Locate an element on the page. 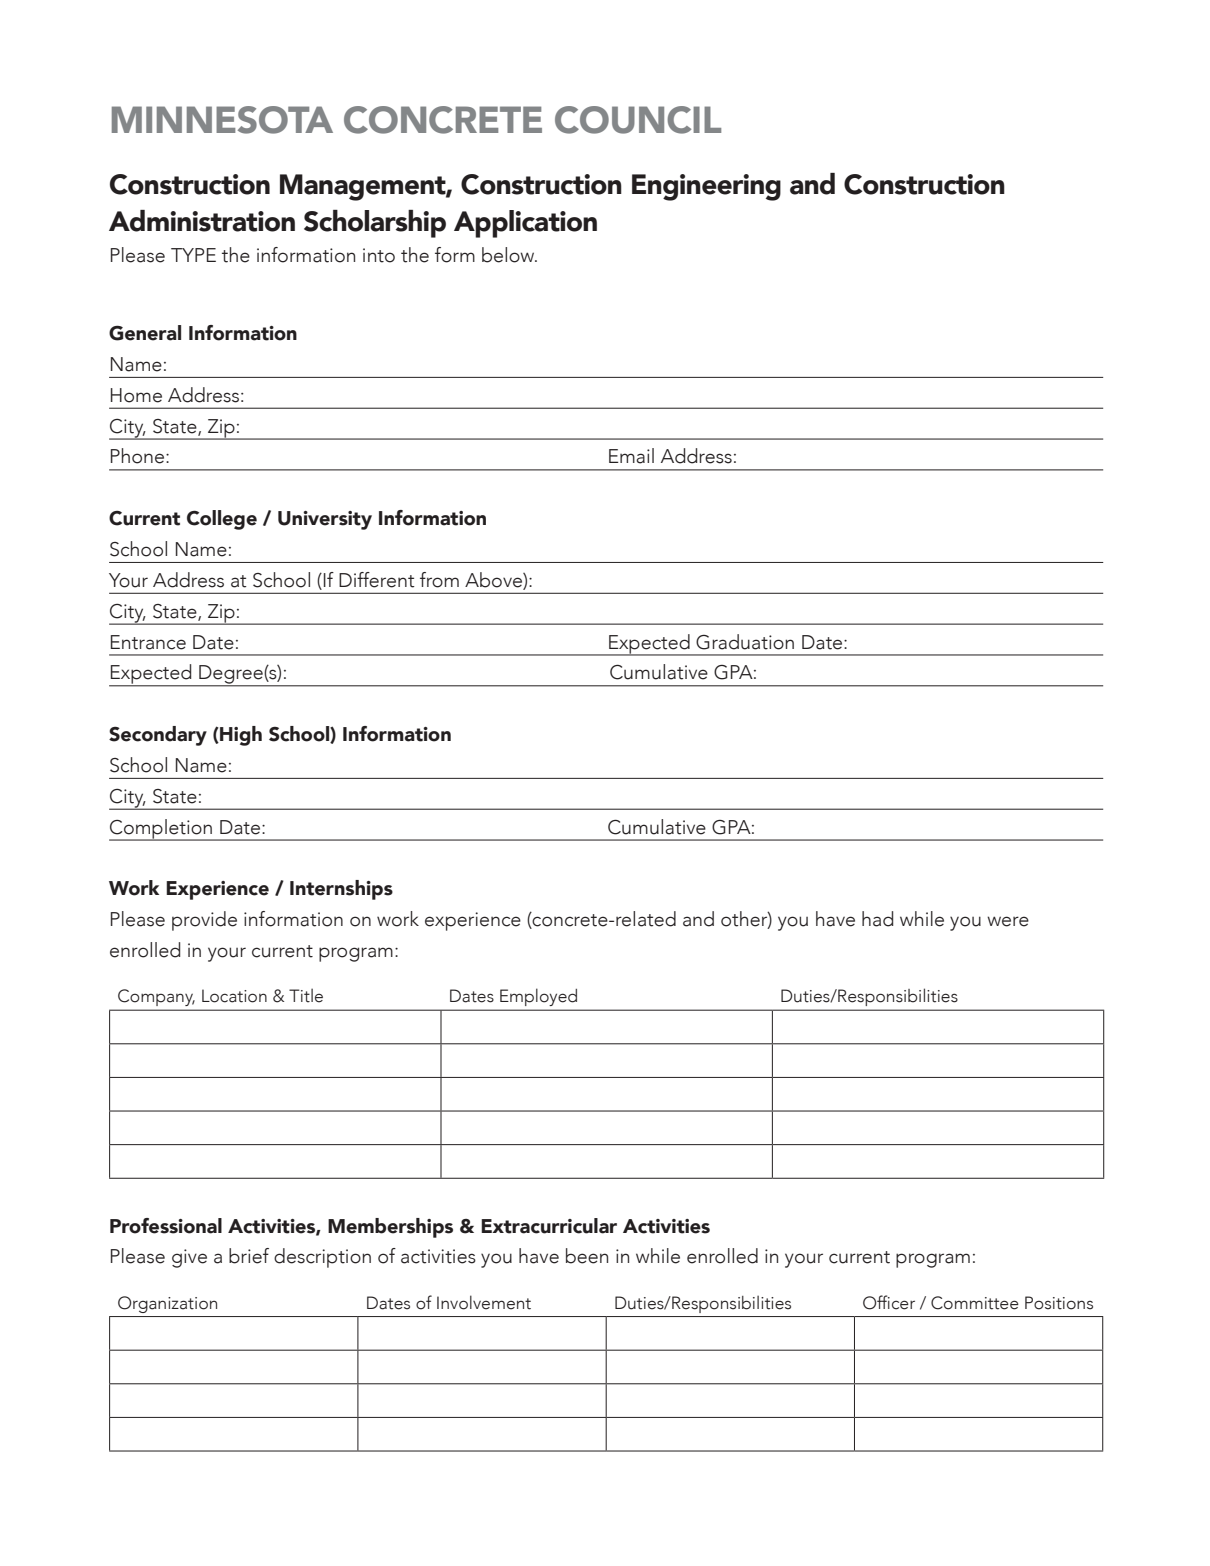 This document has height=1566, width=1210. High is located at coordinates (240, 736).
